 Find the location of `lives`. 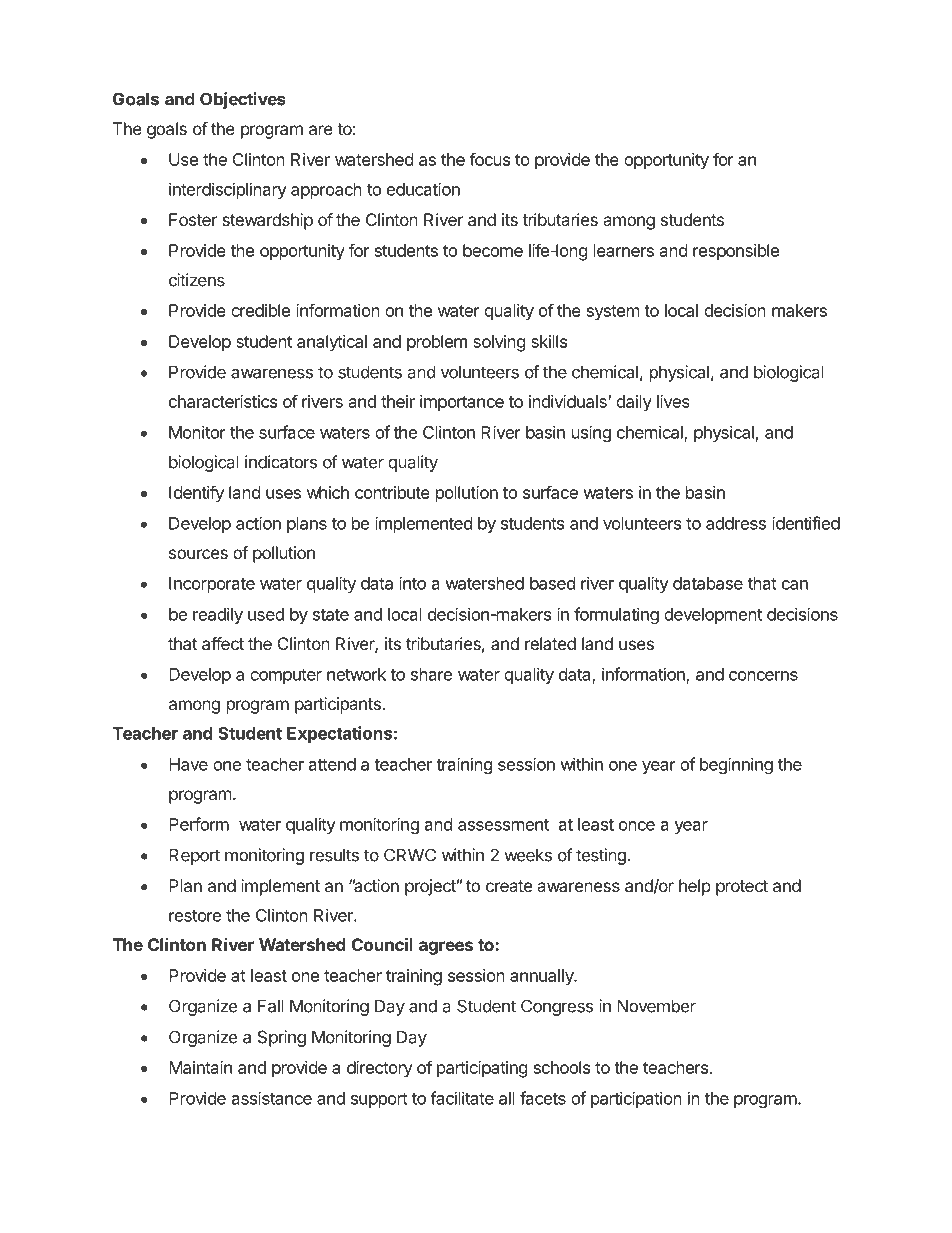

lives is located at coordinates (673, 401).
